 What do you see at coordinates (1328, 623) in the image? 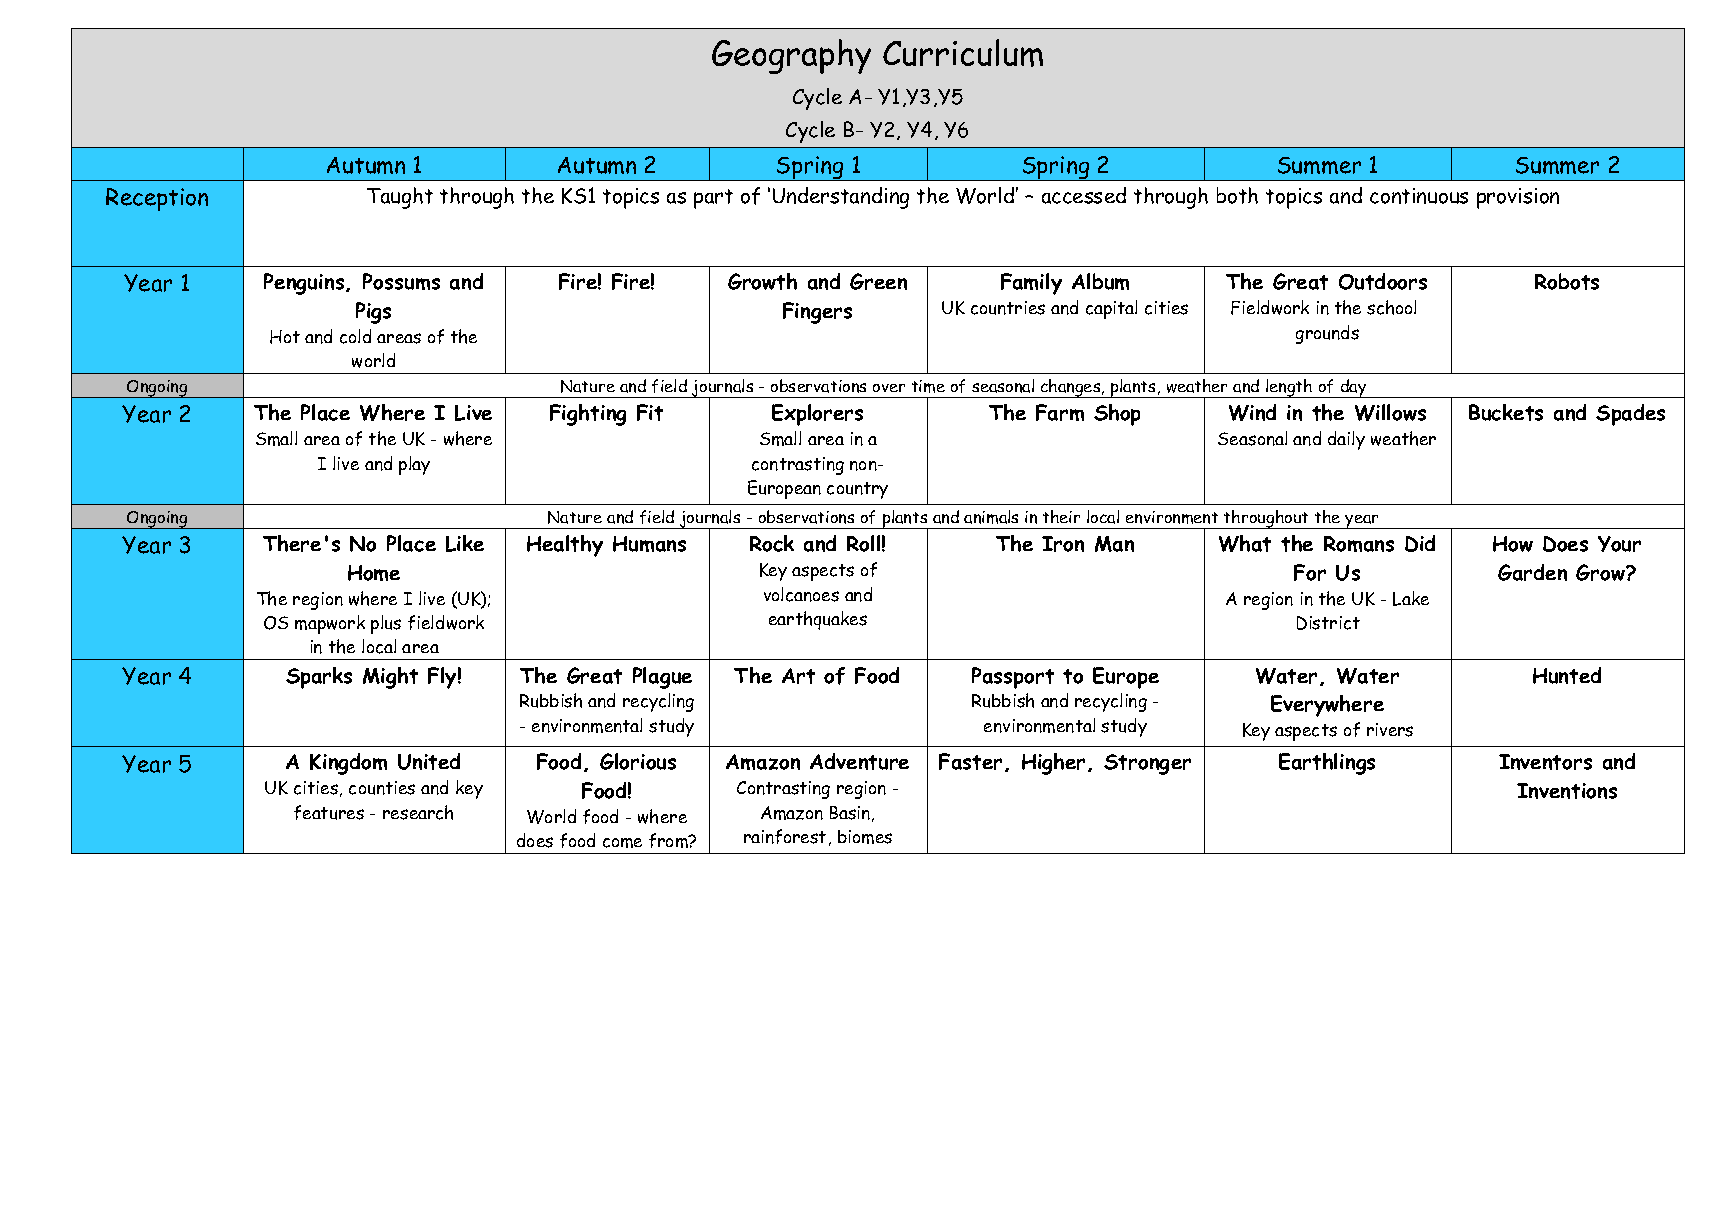
I see `District` at bounding box center [1328, 623].
